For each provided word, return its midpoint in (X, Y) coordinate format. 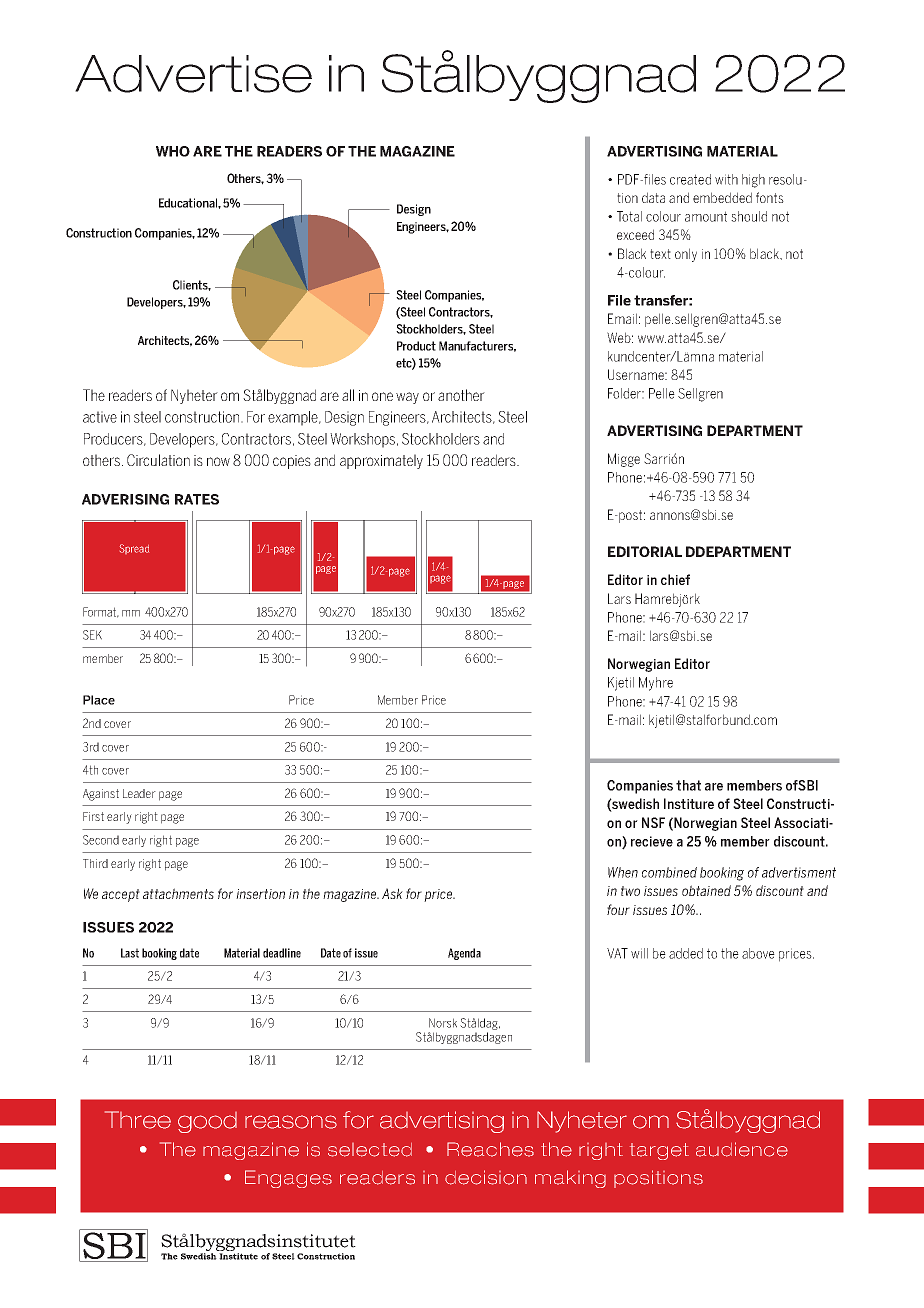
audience (742, 1149)
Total (629, 216)
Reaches (490, 1149)
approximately (381, 461)
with (726, 179)
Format (101, 612)
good (207, 1122)
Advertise (193, 74)
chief (675, 579)
